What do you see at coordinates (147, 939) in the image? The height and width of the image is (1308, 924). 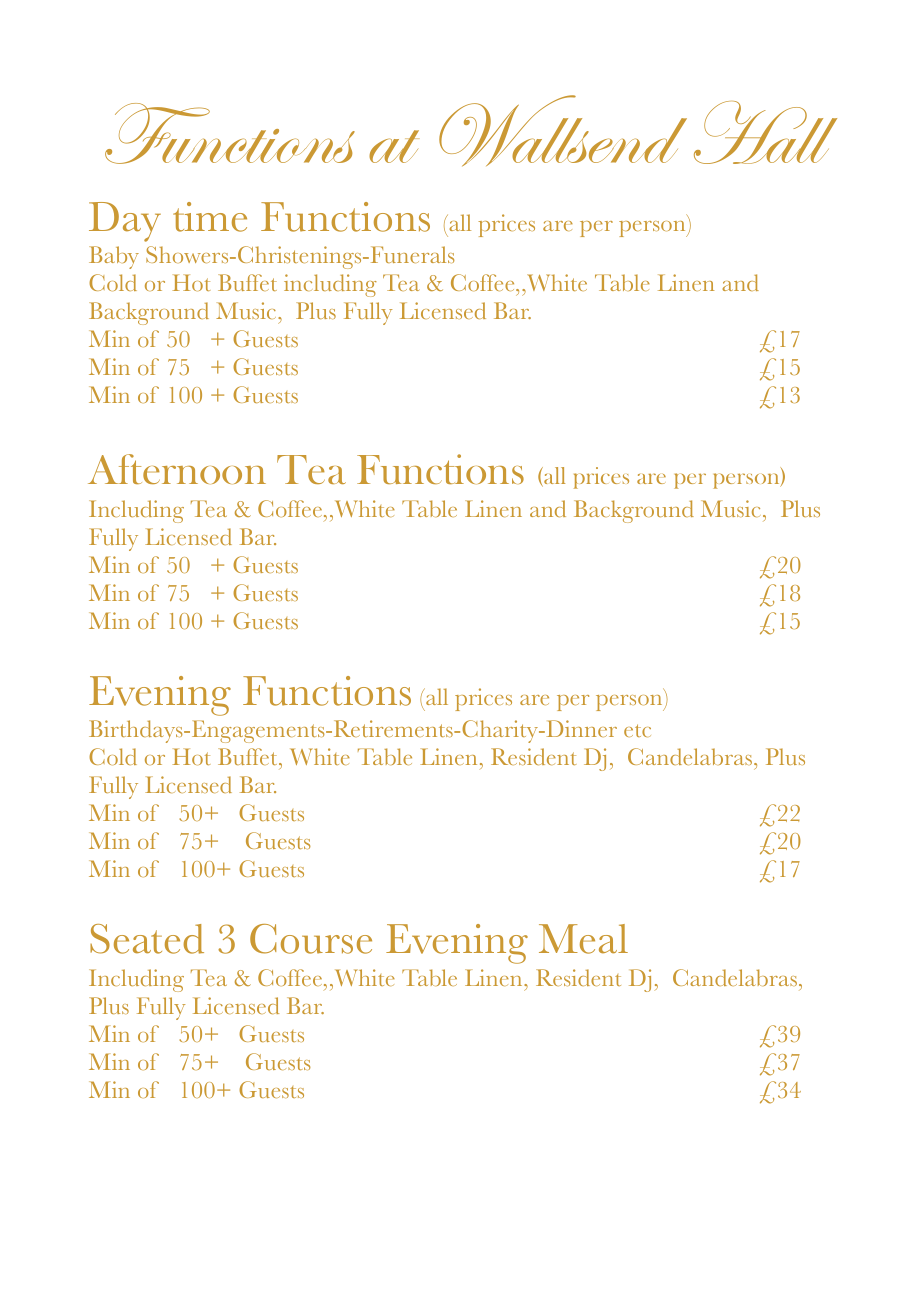 I see `Seated` at bounding box center [147, 939].
